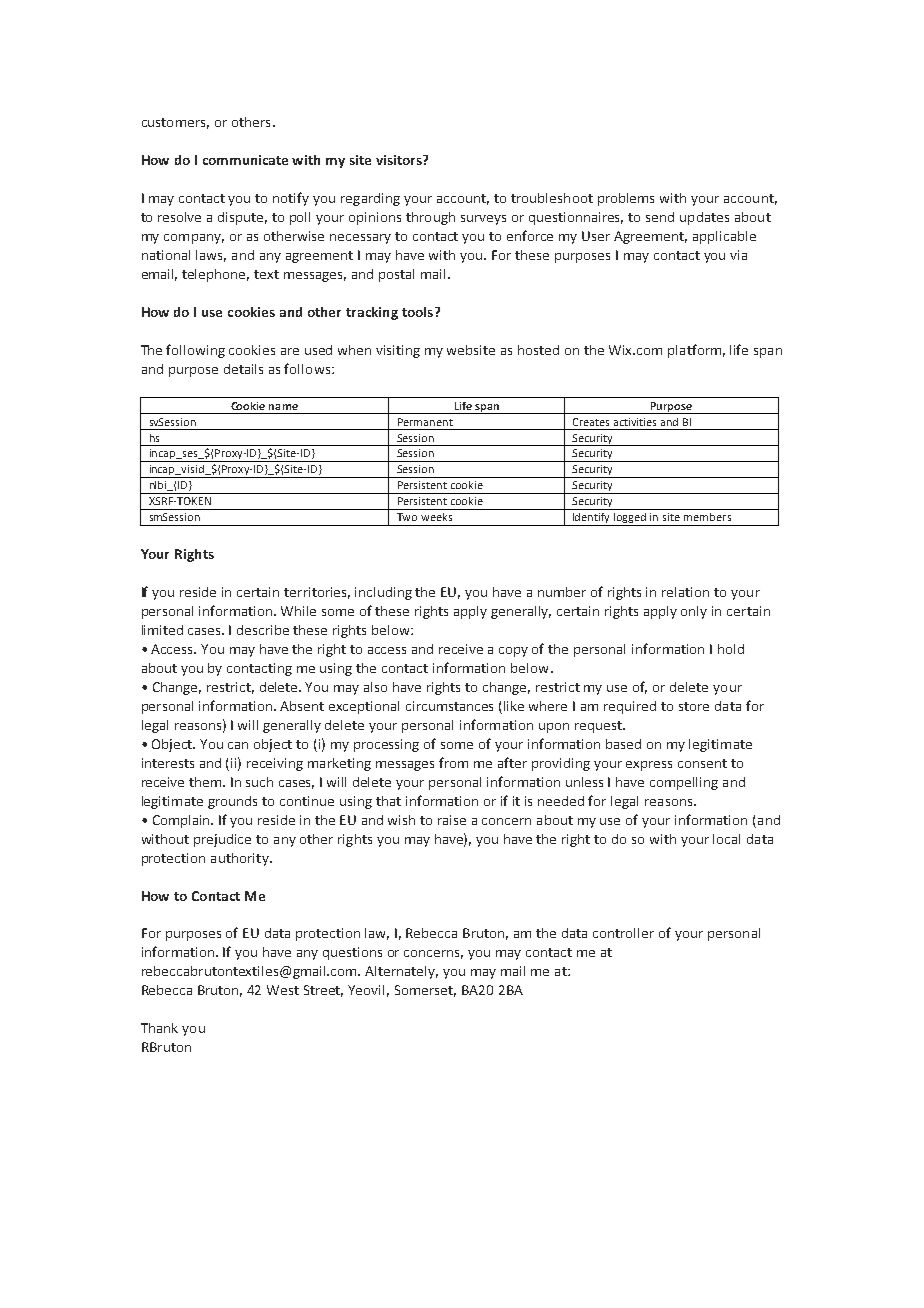  What do you see at coordinates (538, 350) in the screenshot?
I see `hosted` at bounding box center [538, 350].
